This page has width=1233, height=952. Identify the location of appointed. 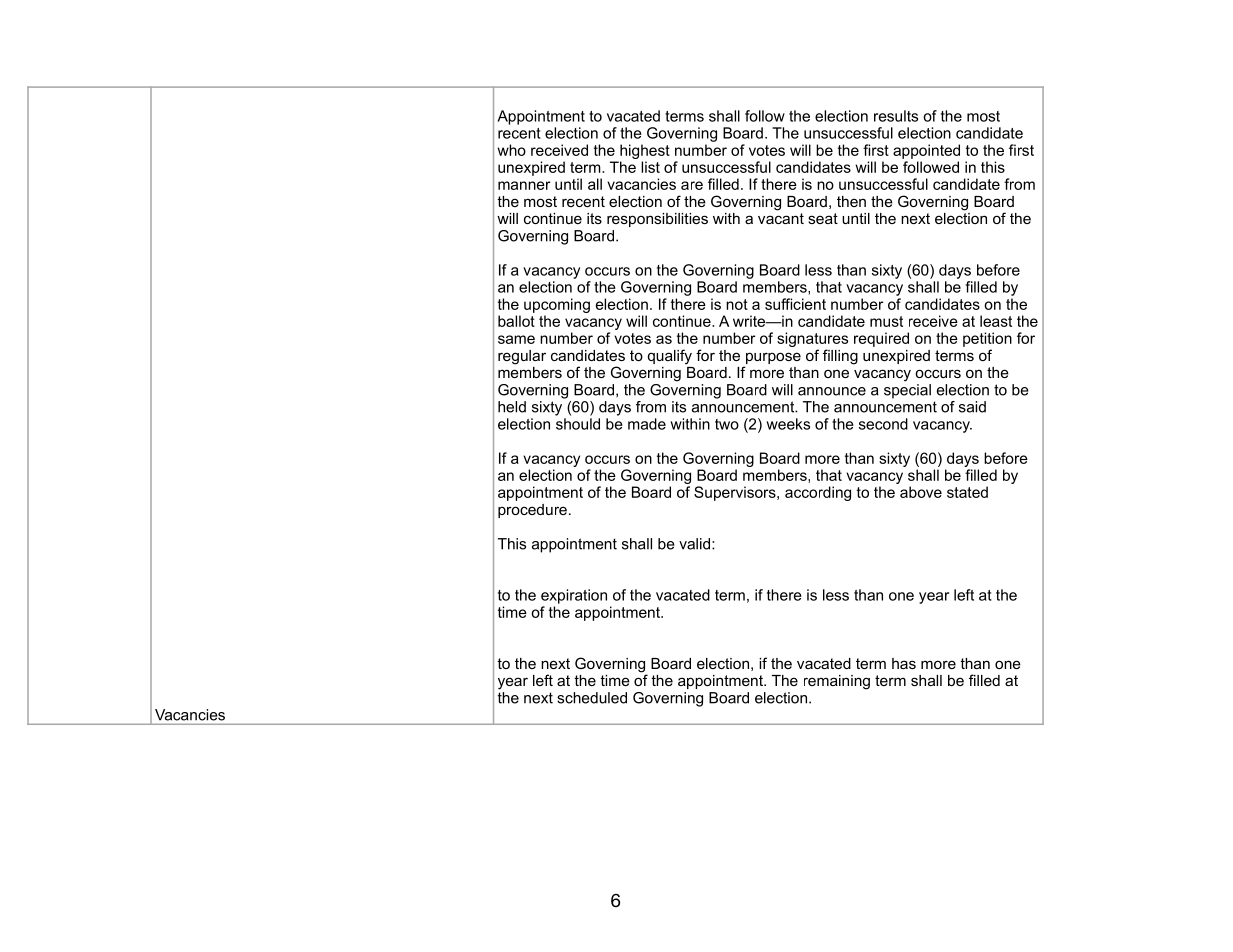
(926, 151).
